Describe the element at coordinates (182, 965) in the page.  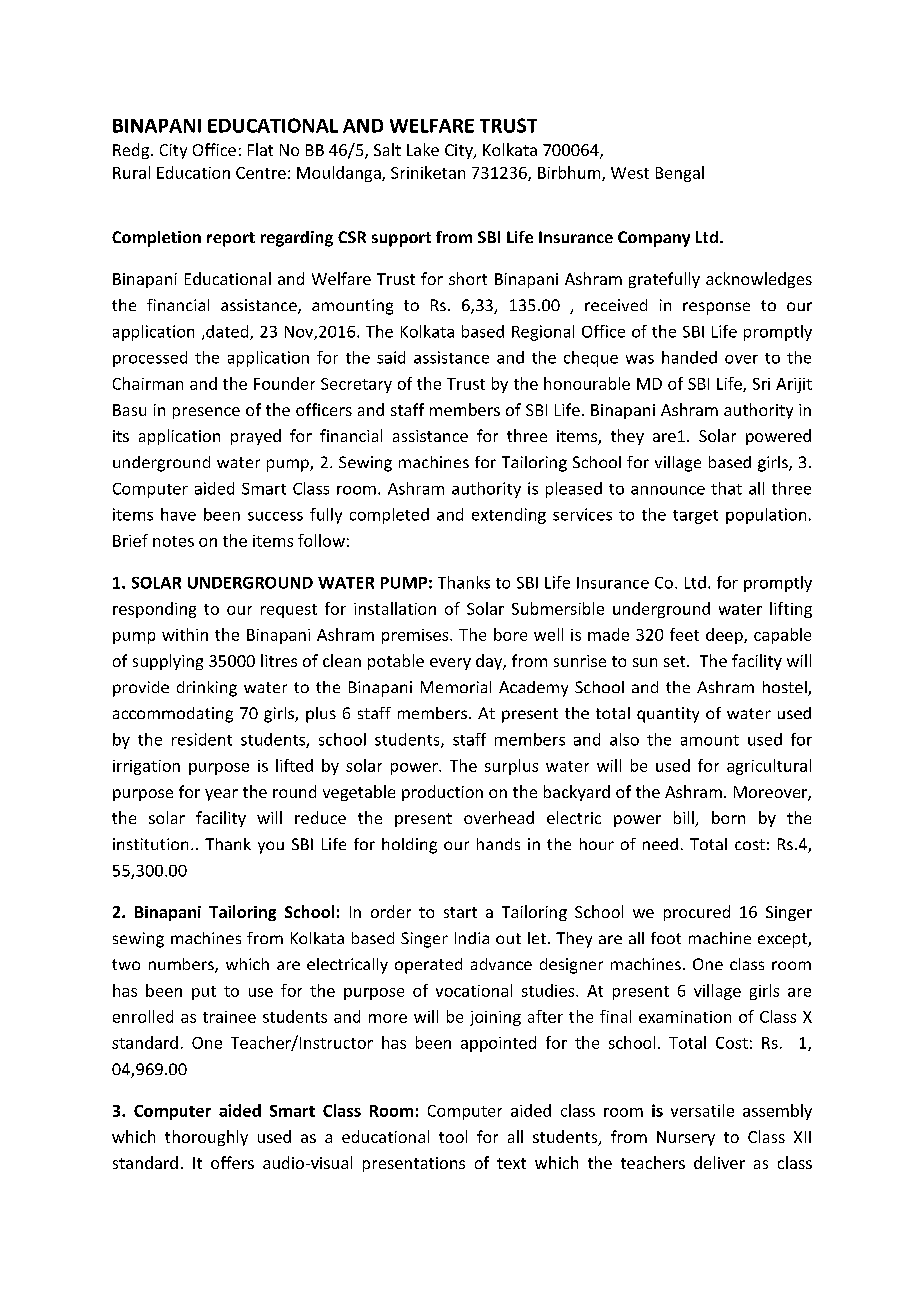
I see `numbers` at that location.
